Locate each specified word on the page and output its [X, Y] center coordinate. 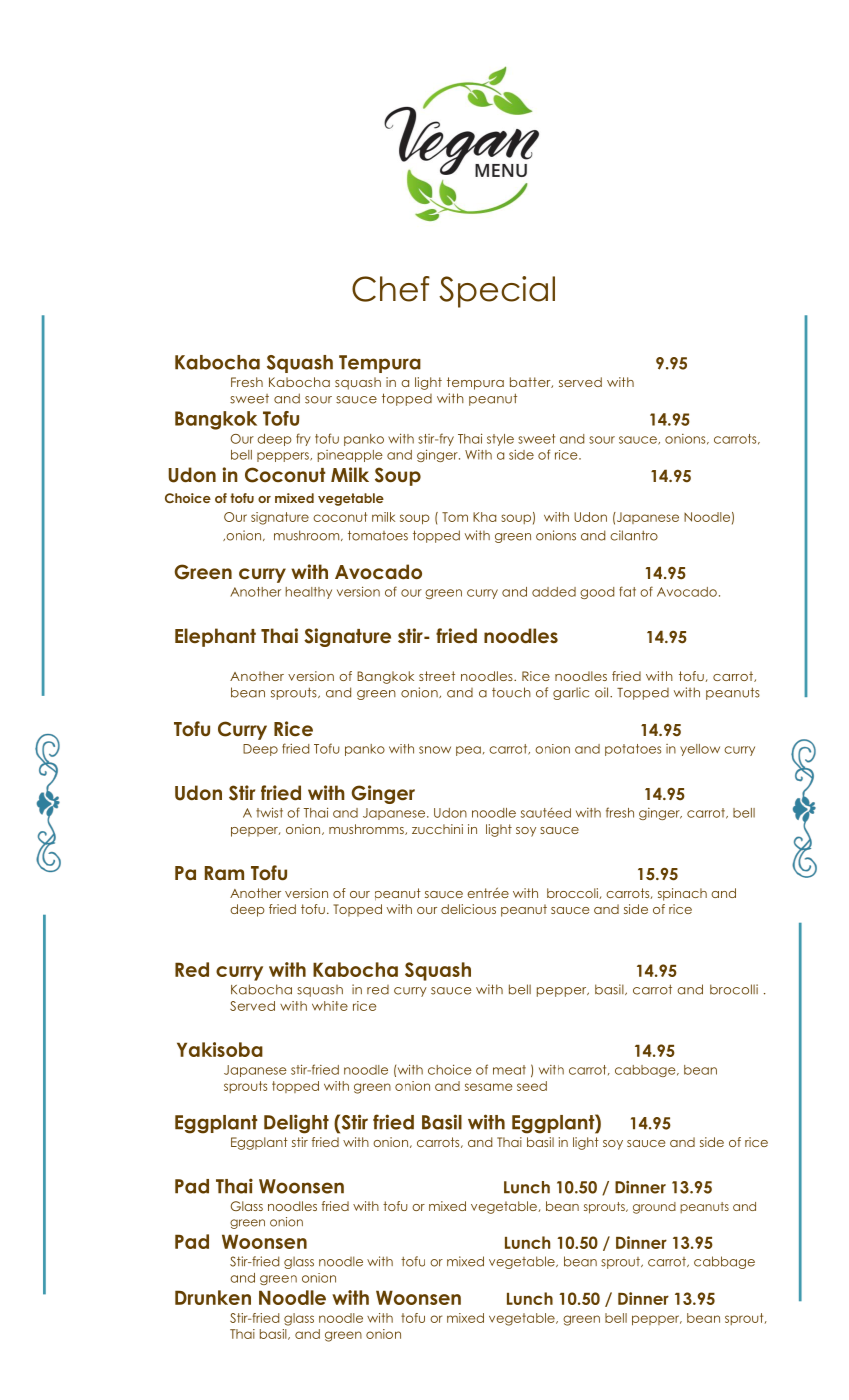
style [500, 440]
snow [435, 750]
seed [532, 1086]
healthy [308, 593]
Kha [484, 517]
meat [509, 1070]
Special [497, 292]
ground [654, 1208]
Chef [391, 289]
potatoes [633, 750]
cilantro [634, 535]
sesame [489, 1087]
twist [269, 812]
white [330, 1006]
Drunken [213, 1297]
